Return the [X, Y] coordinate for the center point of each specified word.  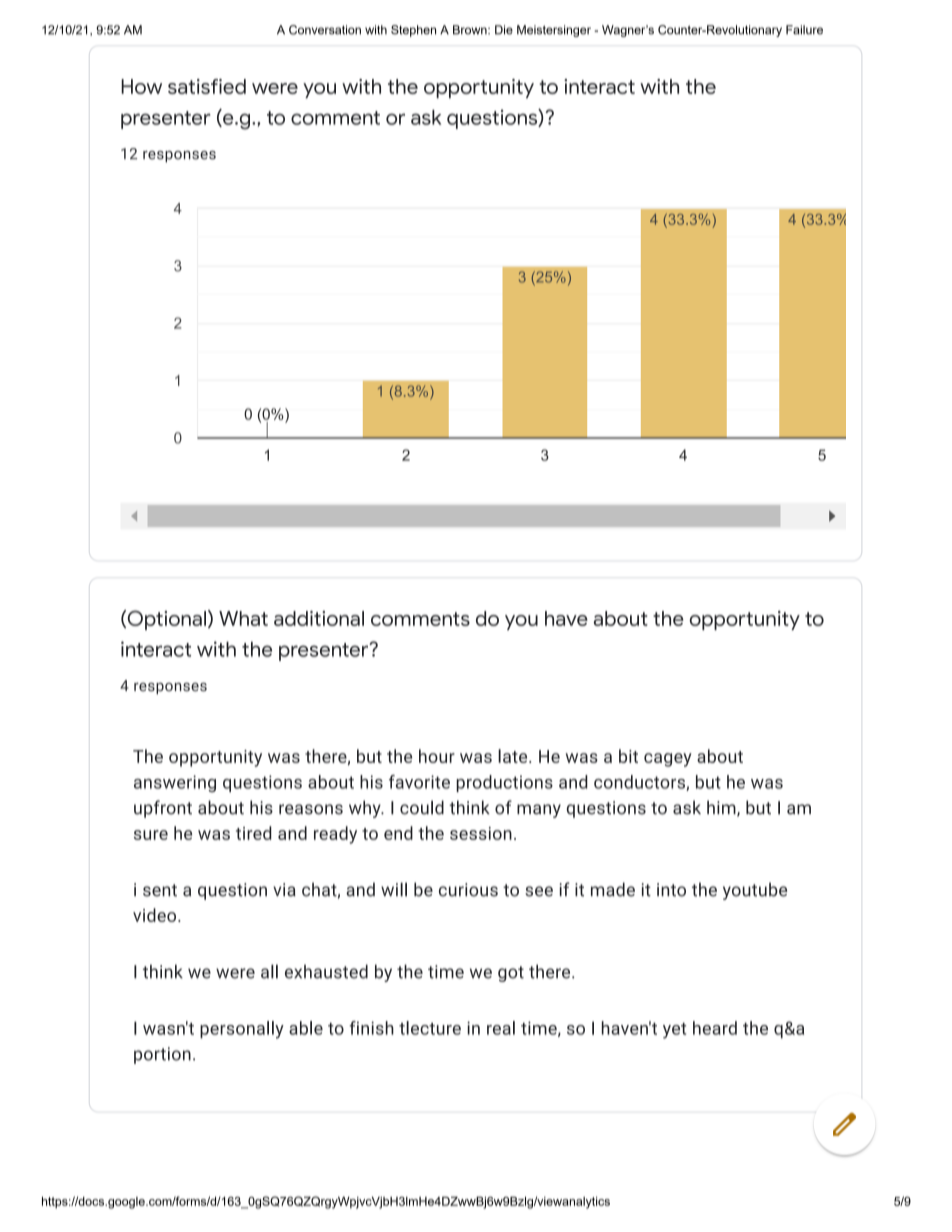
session [481, 833]
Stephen [413, 31]
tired [254, 833]
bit [628, 756]
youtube [755, 891]
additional [319, 618]
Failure [804, 30]
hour [437, 756]
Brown [471, 30]
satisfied [207, 86]
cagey [668, 760]
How [141, 86]
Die [504, 30]
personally [242, 1030]
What [243, 618]
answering [175, 783]
